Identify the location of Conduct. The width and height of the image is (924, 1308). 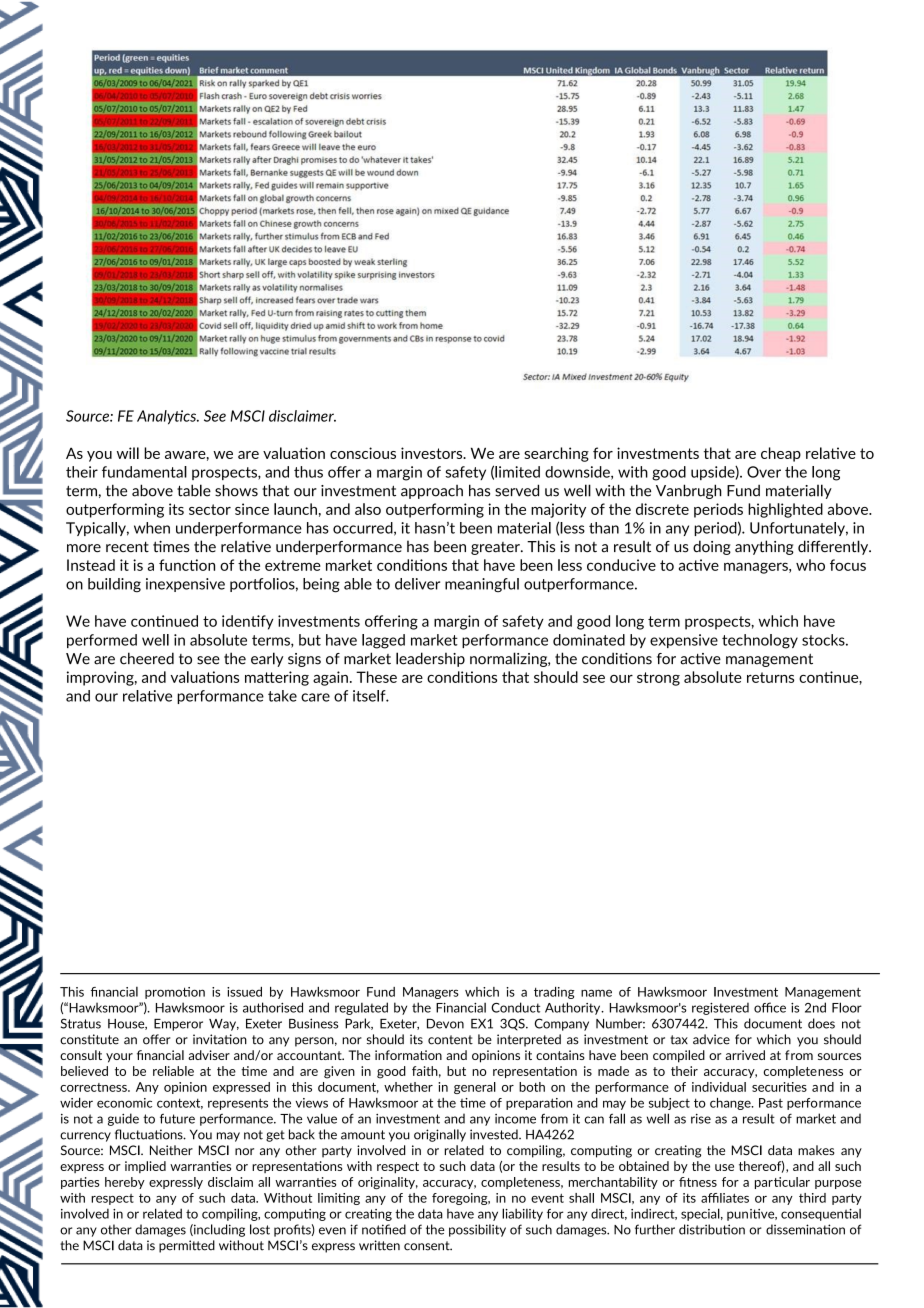
(515, 1007).
